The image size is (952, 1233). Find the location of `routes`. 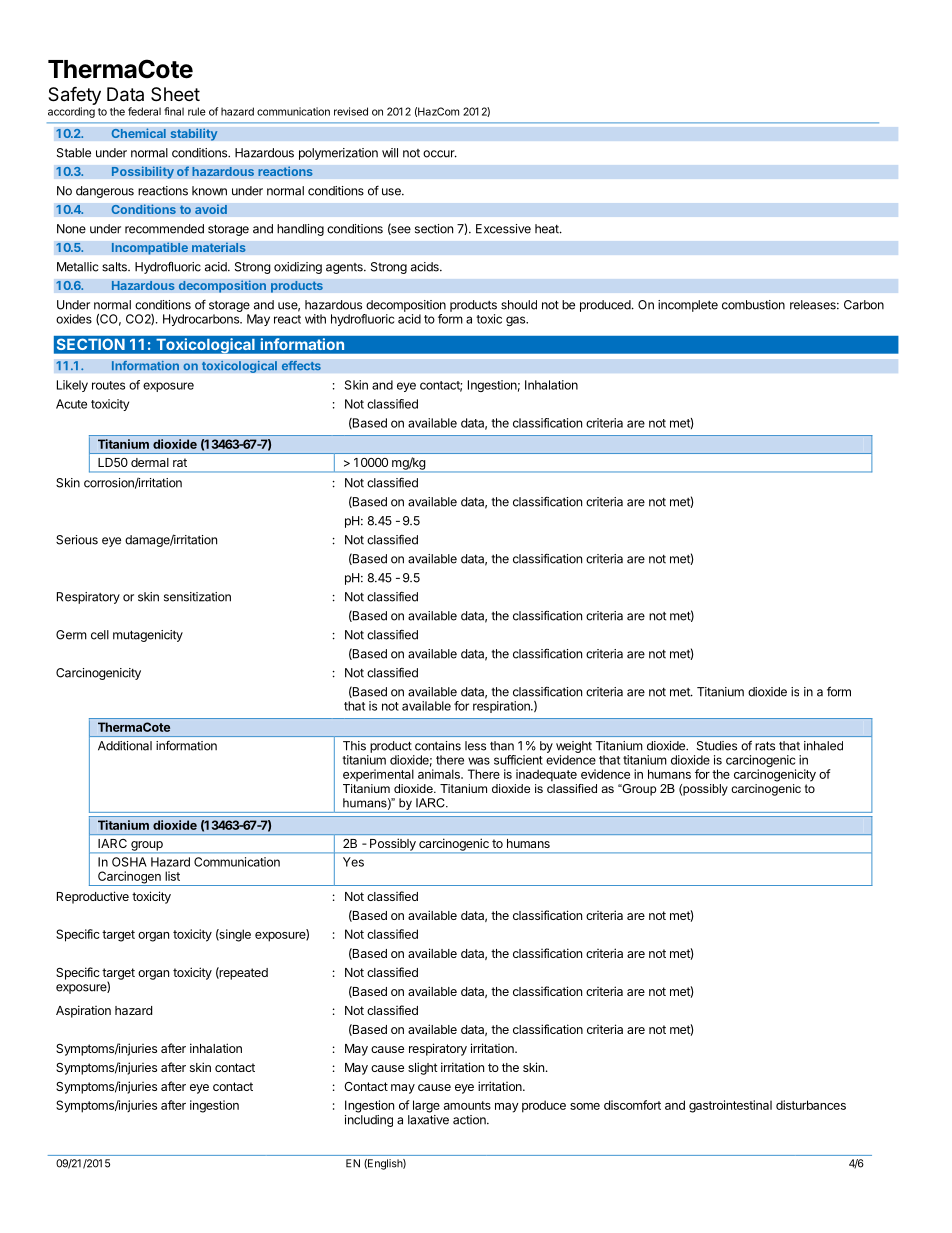

routes is located at coordinates (108, 385).
